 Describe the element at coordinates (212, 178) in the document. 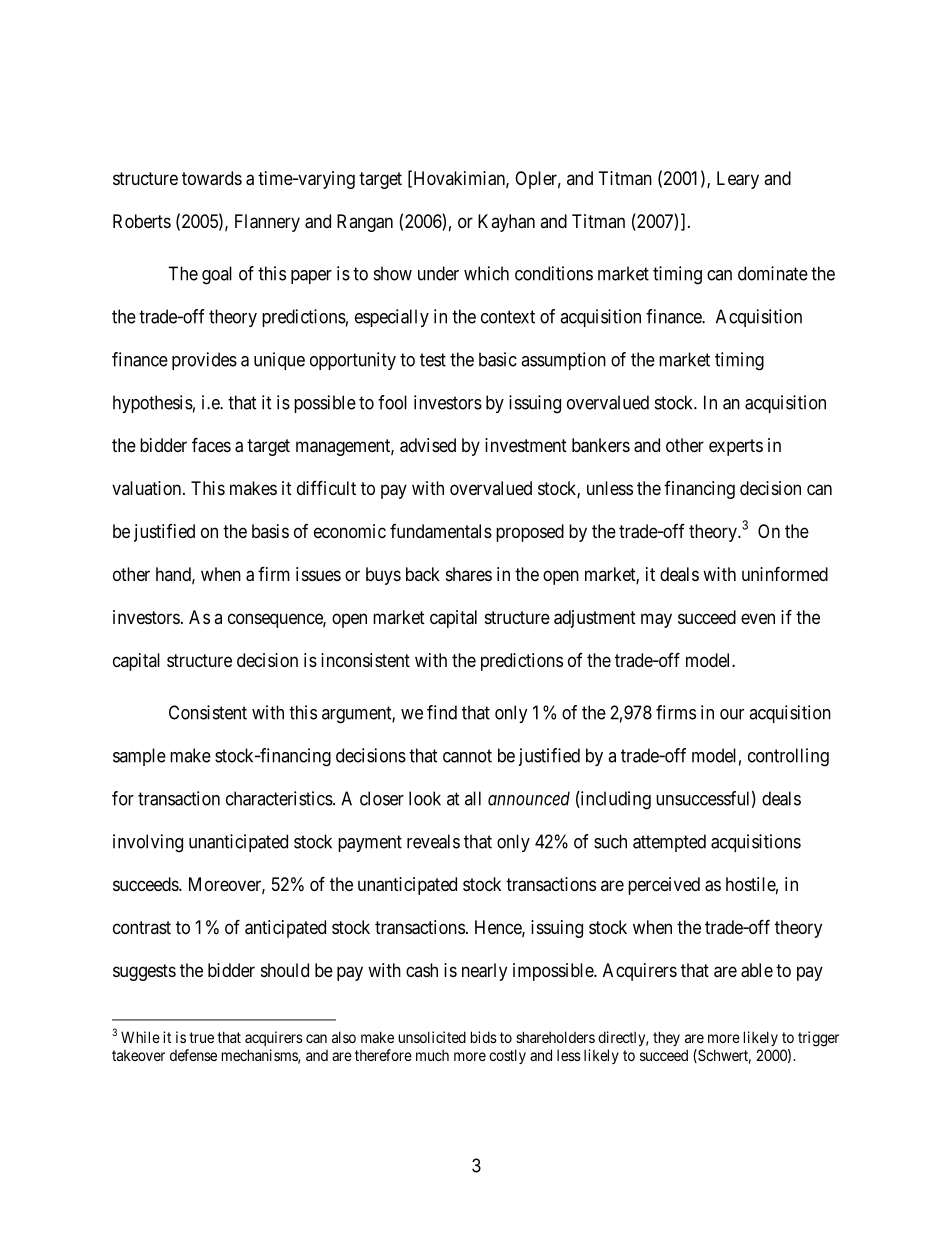

I see `towards` at that location.
